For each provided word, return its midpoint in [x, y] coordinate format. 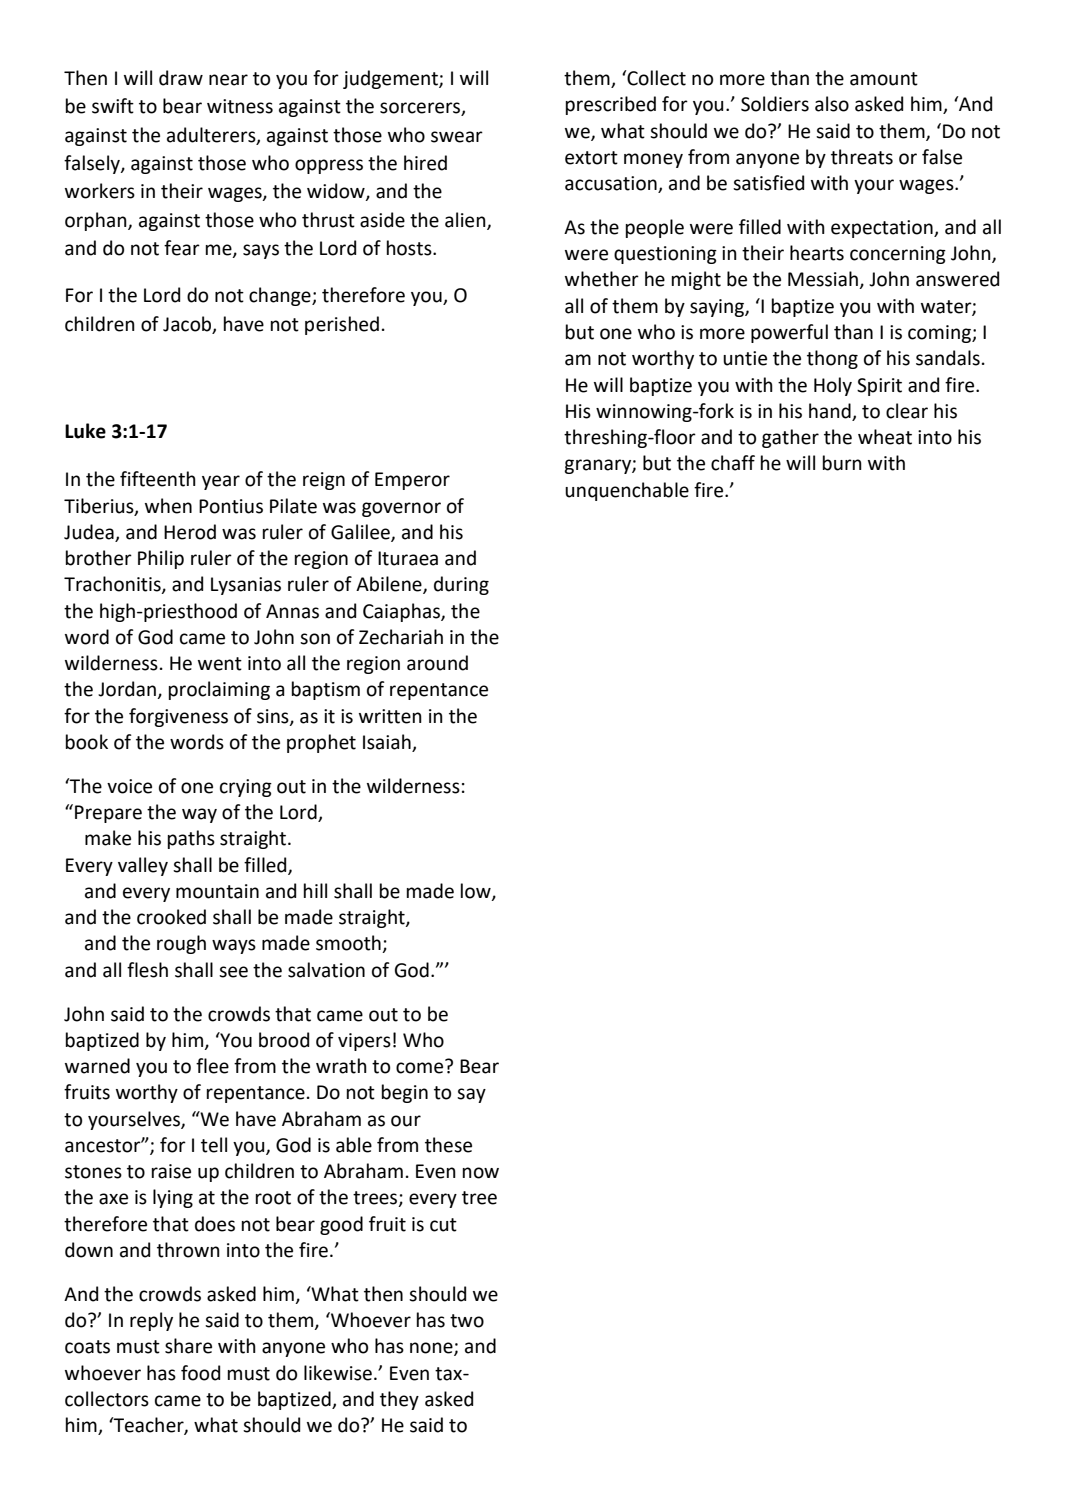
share [188, 1346]
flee [212, 1066]
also [832, 104]
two [467, 1321]
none [432, 1349]
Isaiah [388, 743]
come [421, 1067]
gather [790, 438]
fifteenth [158, 479]
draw [181, 78]
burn [842, 463]
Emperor [412, 481]
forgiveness [178, 717]
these [448, 1145]
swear [457, 137]
